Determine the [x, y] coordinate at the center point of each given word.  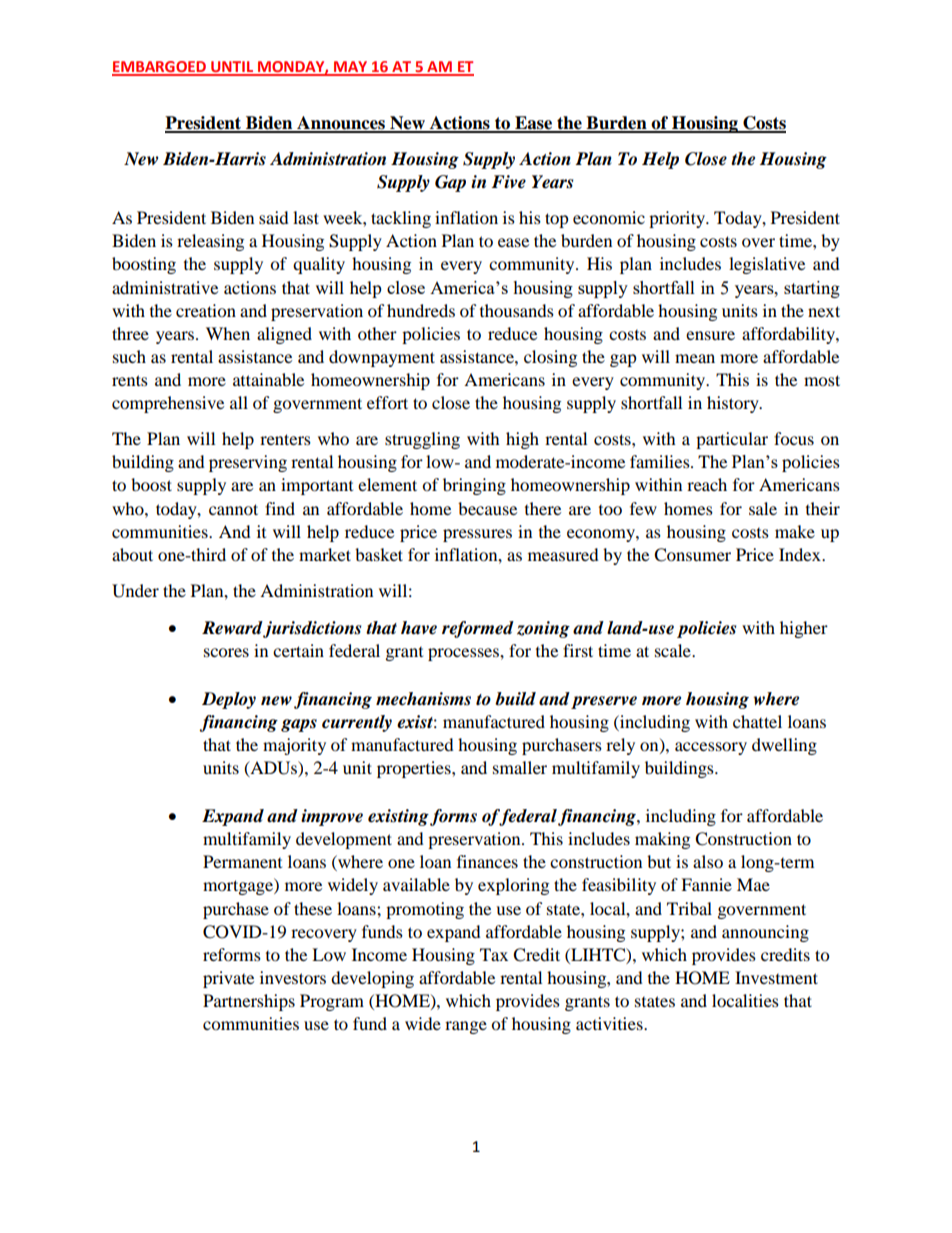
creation [206, 310]
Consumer [692, 555]
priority [678, 219]
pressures [477, 535]
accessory [711, 748]
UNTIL [232, 68]
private [228, 979]
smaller [520, 767]
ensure [710, 335]
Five [508, 182]
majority [294, 746]
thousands [517, 310]
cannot [233, 509]
